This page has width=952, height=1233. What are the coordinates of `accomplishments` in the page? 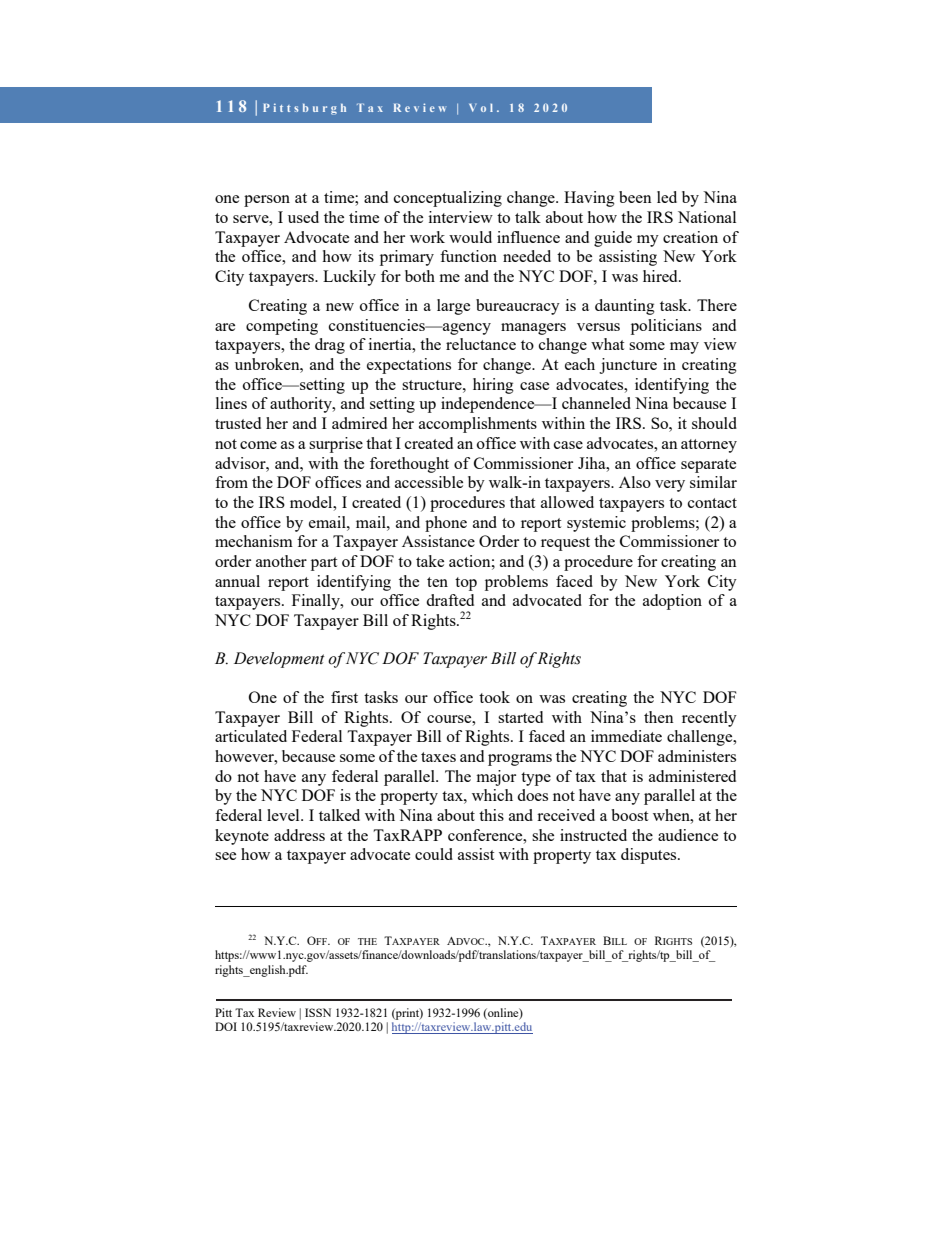 It's located at (478, 425).
